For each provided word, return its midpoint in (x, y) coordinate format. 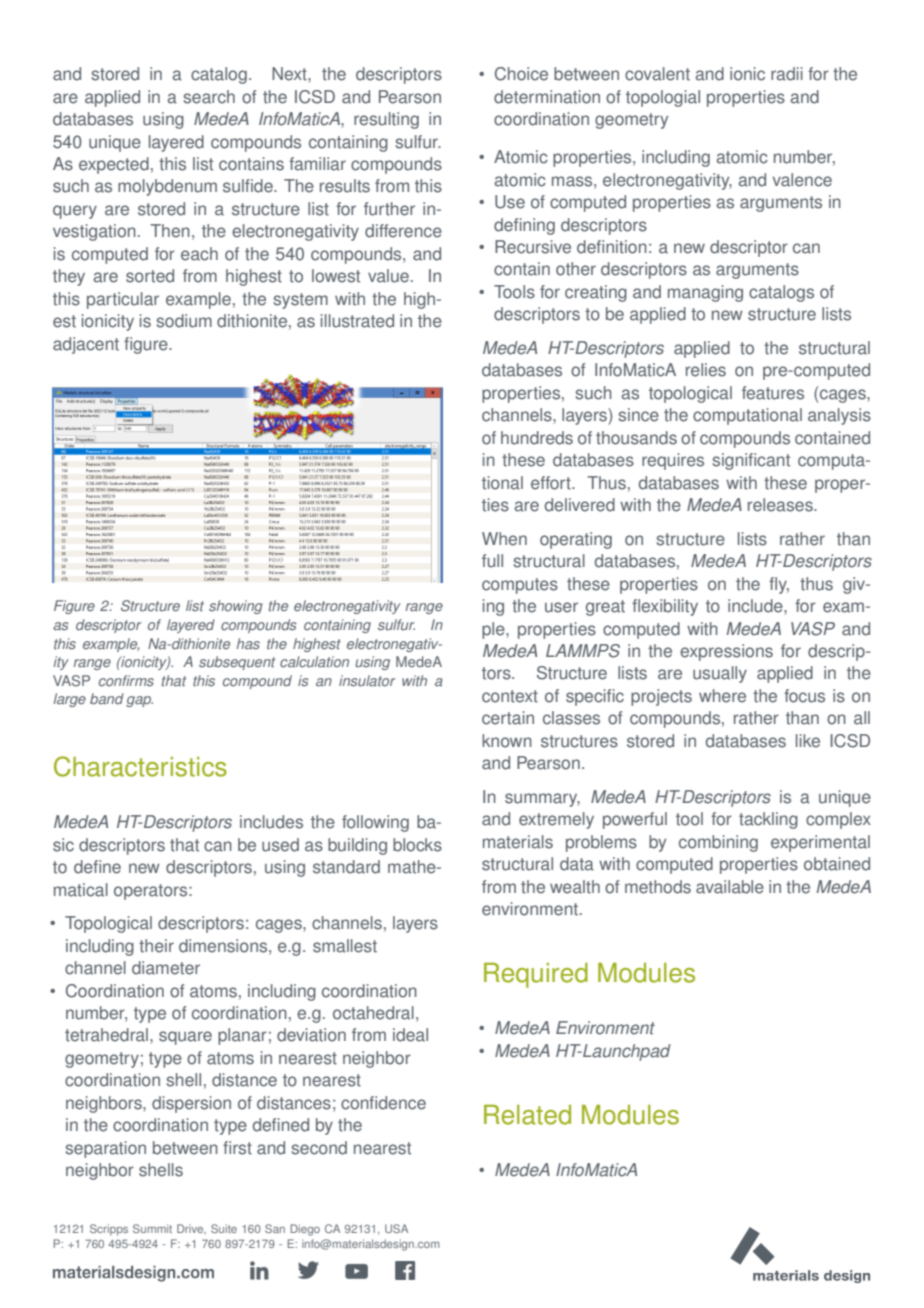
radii (787, 74)
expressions (726, 652)
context (510, 696)
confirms (126, 681)
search (209, 97)
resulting (386, 120)
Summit (152, 1228)
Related (527, 1115)
